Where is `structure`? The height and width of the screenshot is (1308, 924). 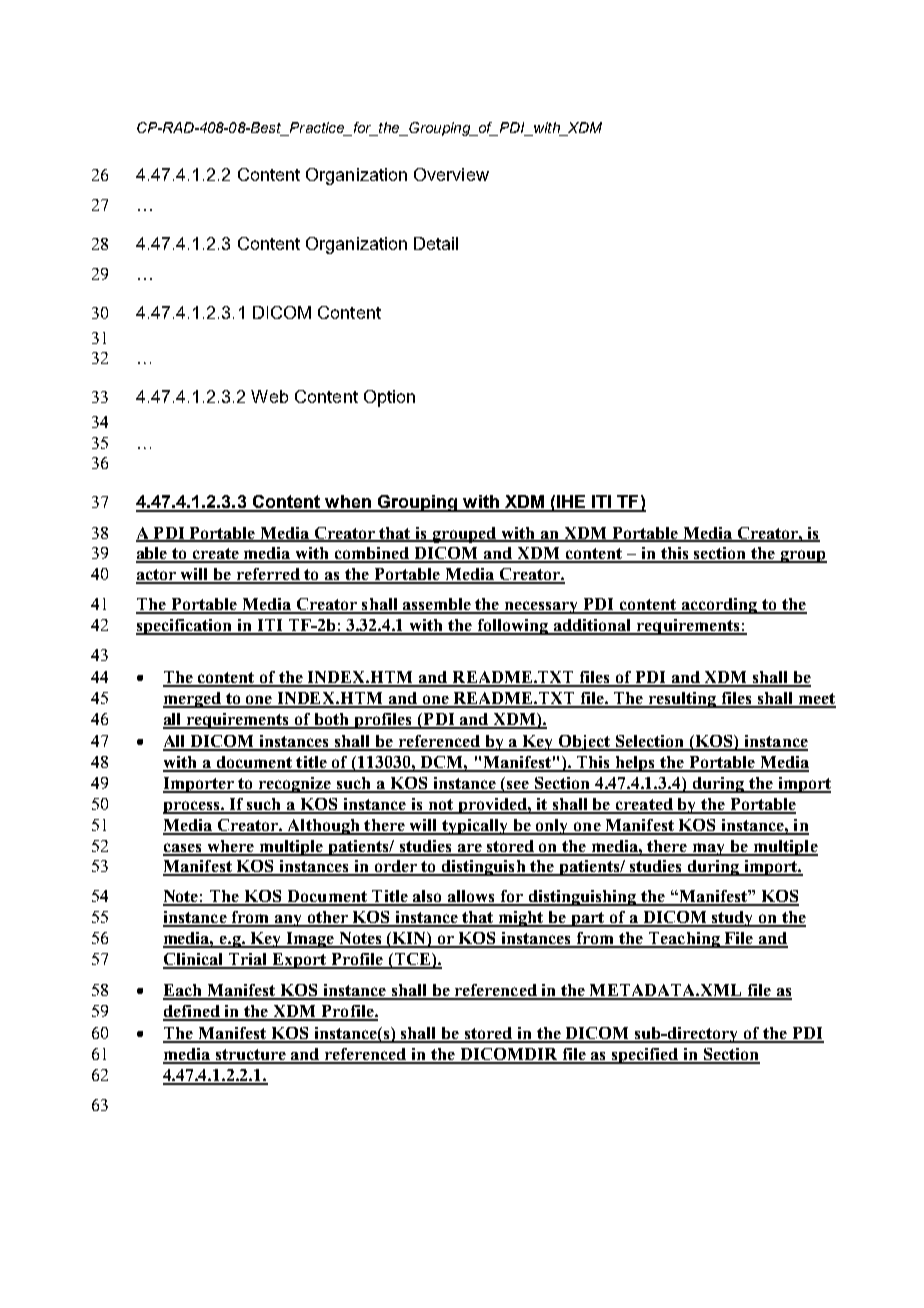 structure is located at coordinates (250, 1056).
